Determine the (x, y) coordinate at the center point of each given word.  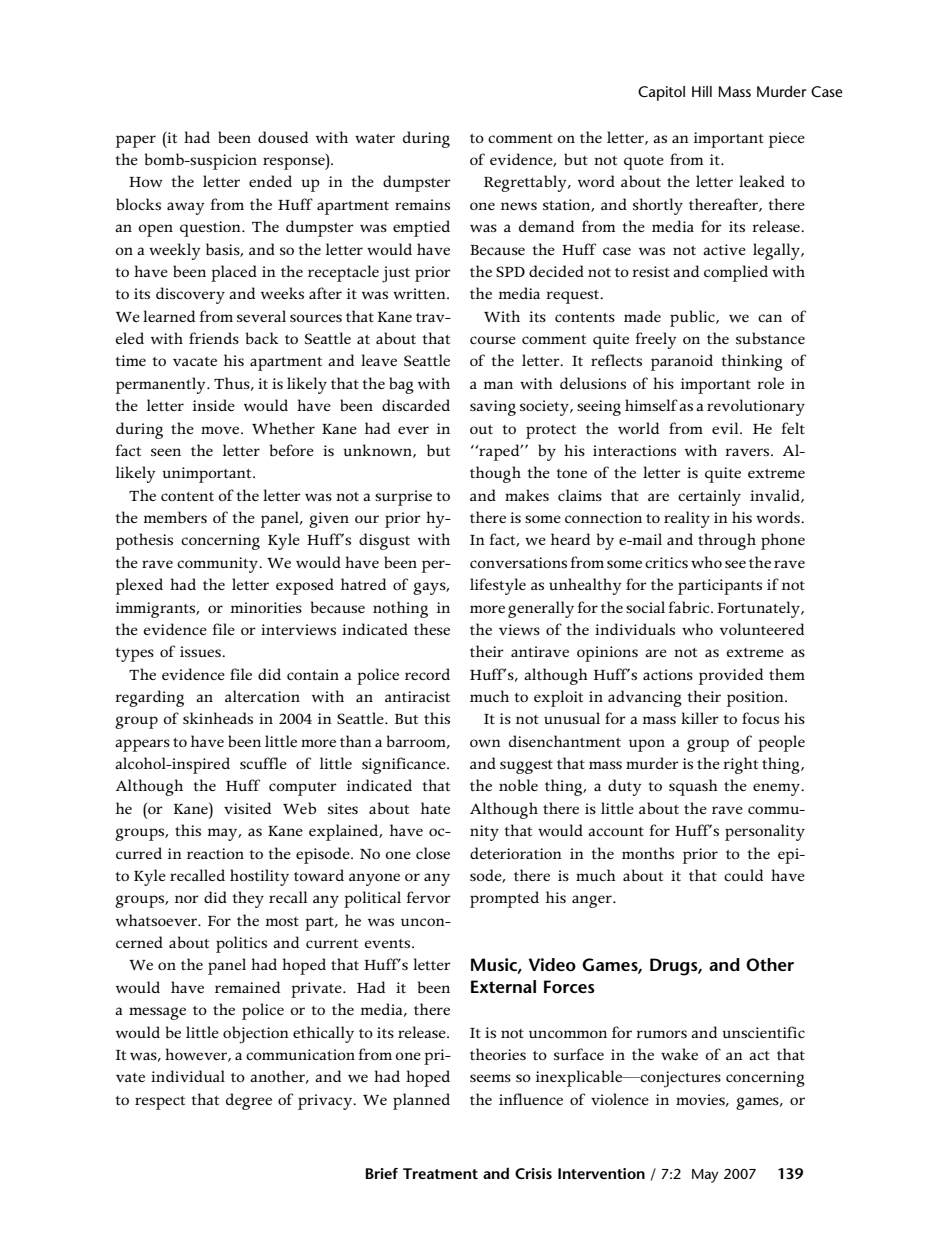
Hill (702, 91)
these (432, 629)
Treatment (440, 1173)
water (375, 138)
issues (201, 651)
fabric (690, 607)
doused (283, 137)
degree (249, 1101)
